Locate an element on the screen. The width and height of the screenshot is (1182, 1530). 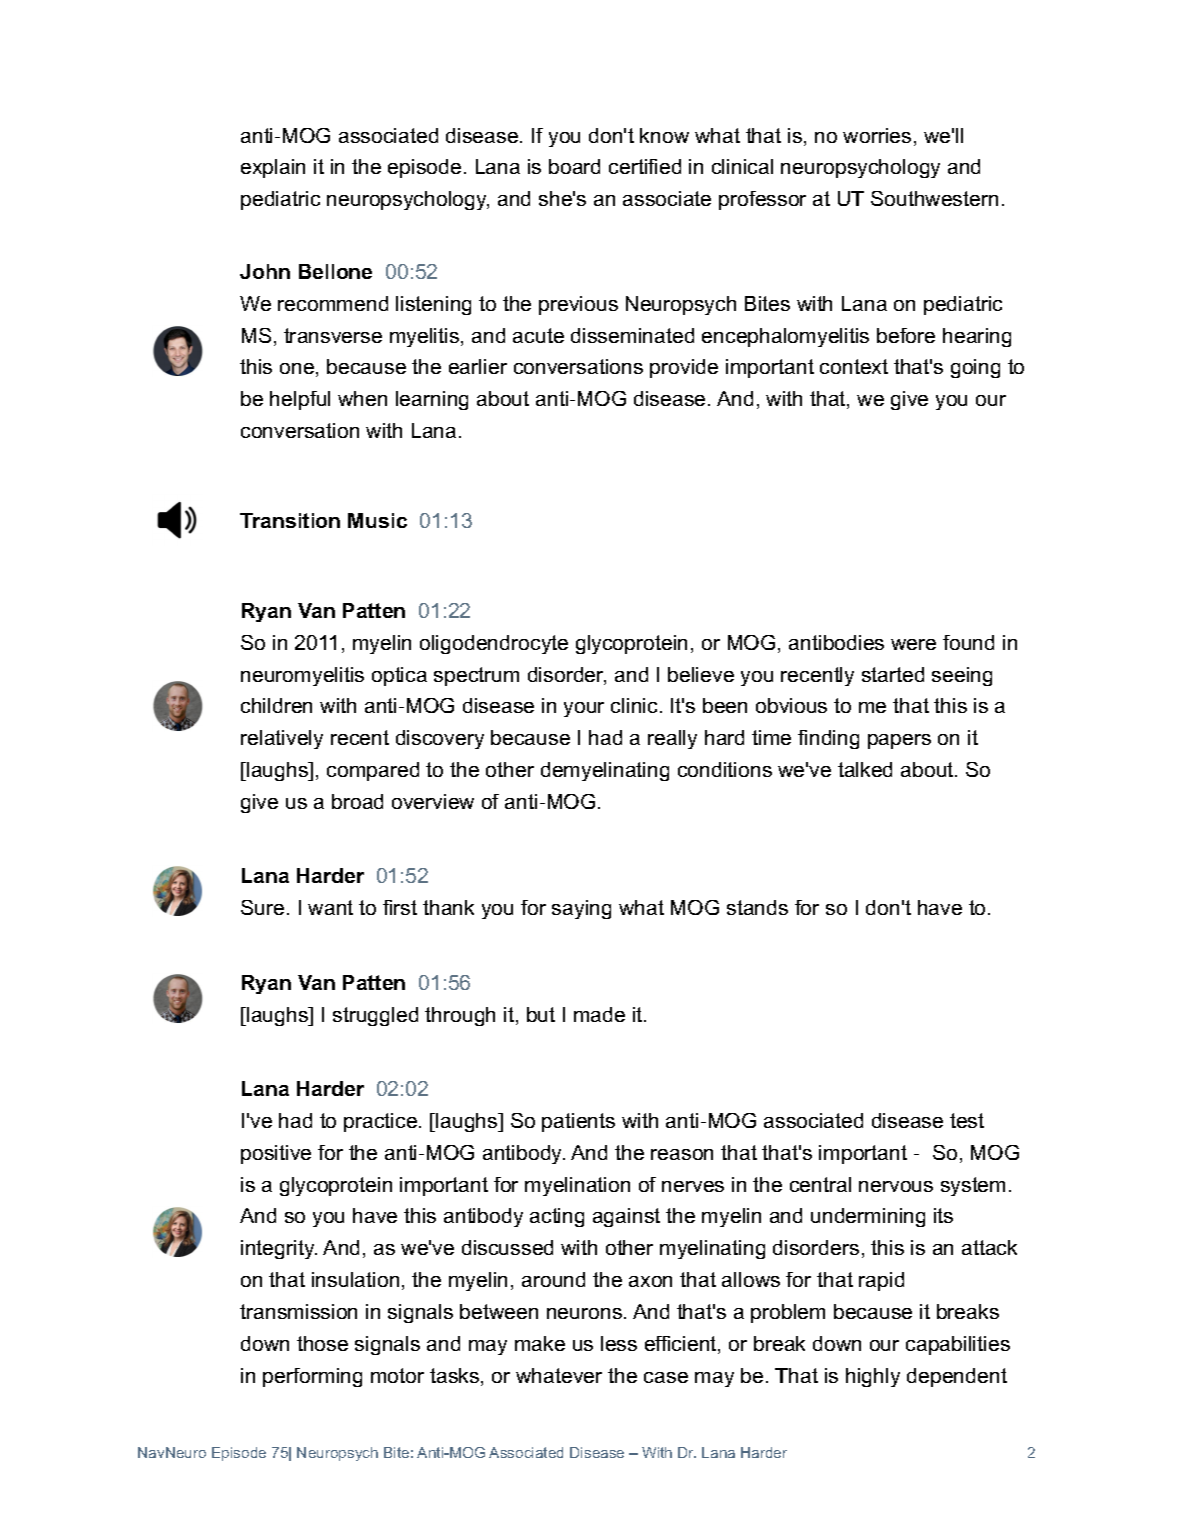
less is located at coordinates (619, 1343).
